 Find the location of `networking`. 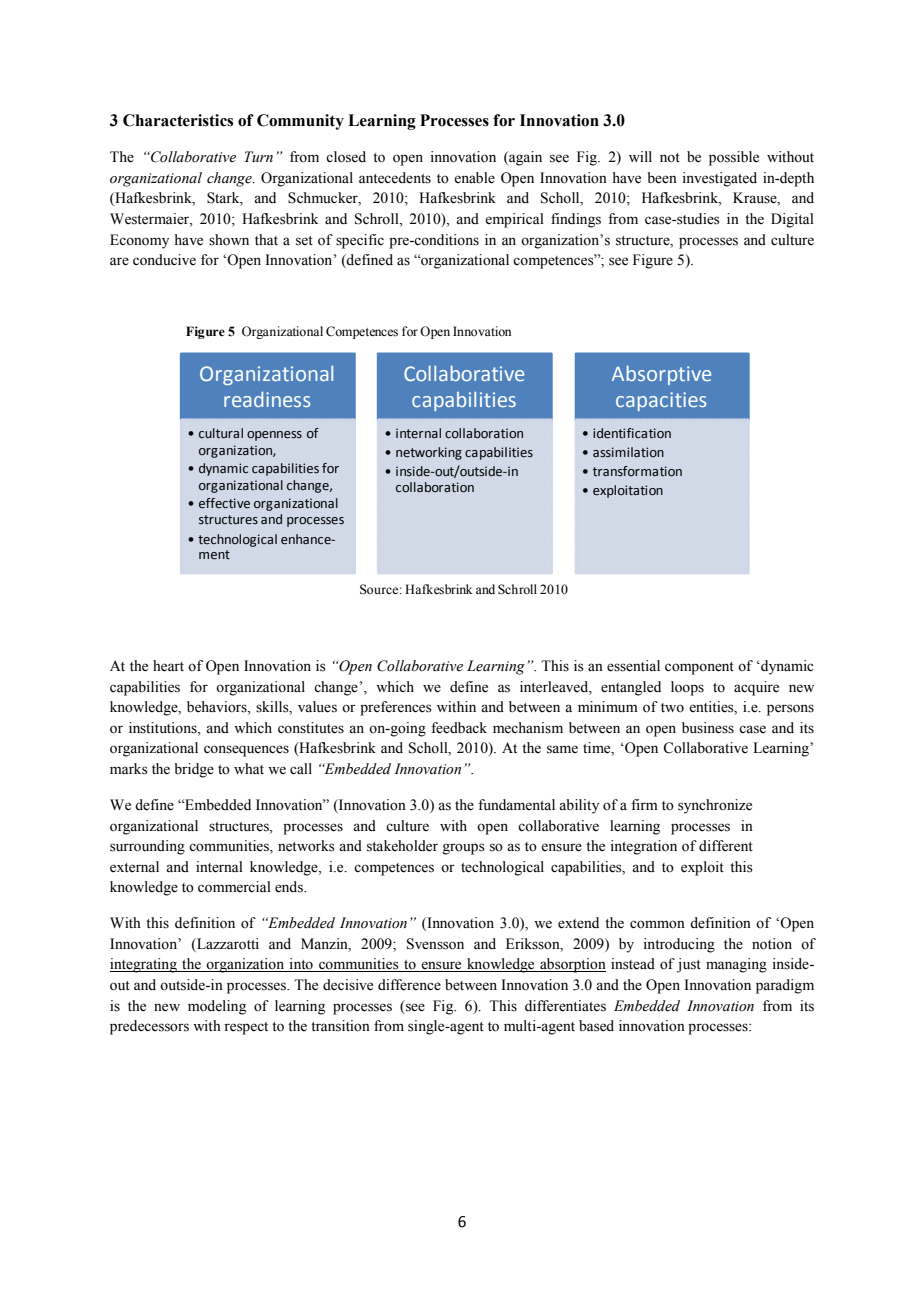

networking is located at coordinates (429, 453).
